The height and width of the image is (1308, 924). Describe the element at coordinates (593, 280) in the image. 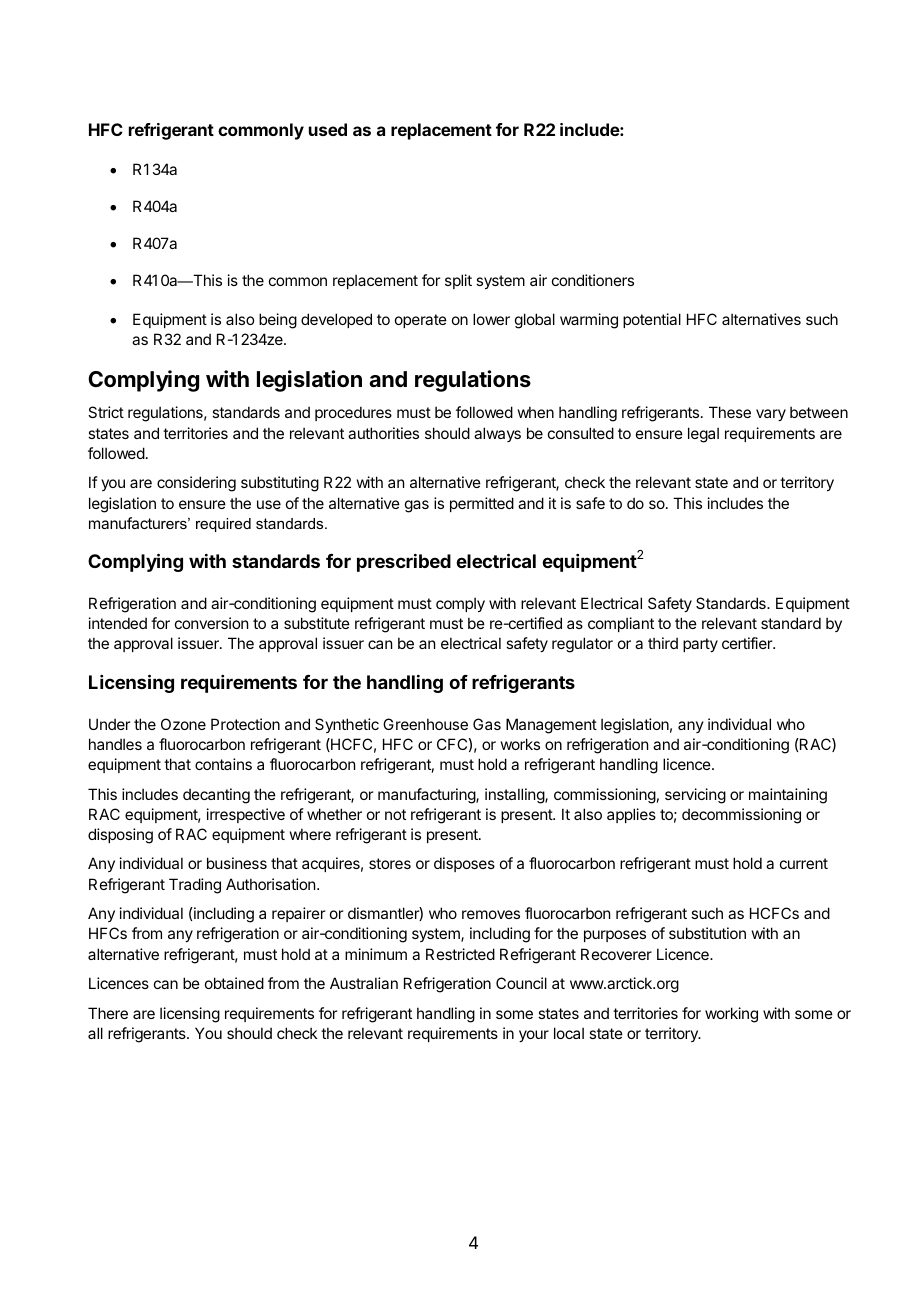

I see `conditioners` at that location.
